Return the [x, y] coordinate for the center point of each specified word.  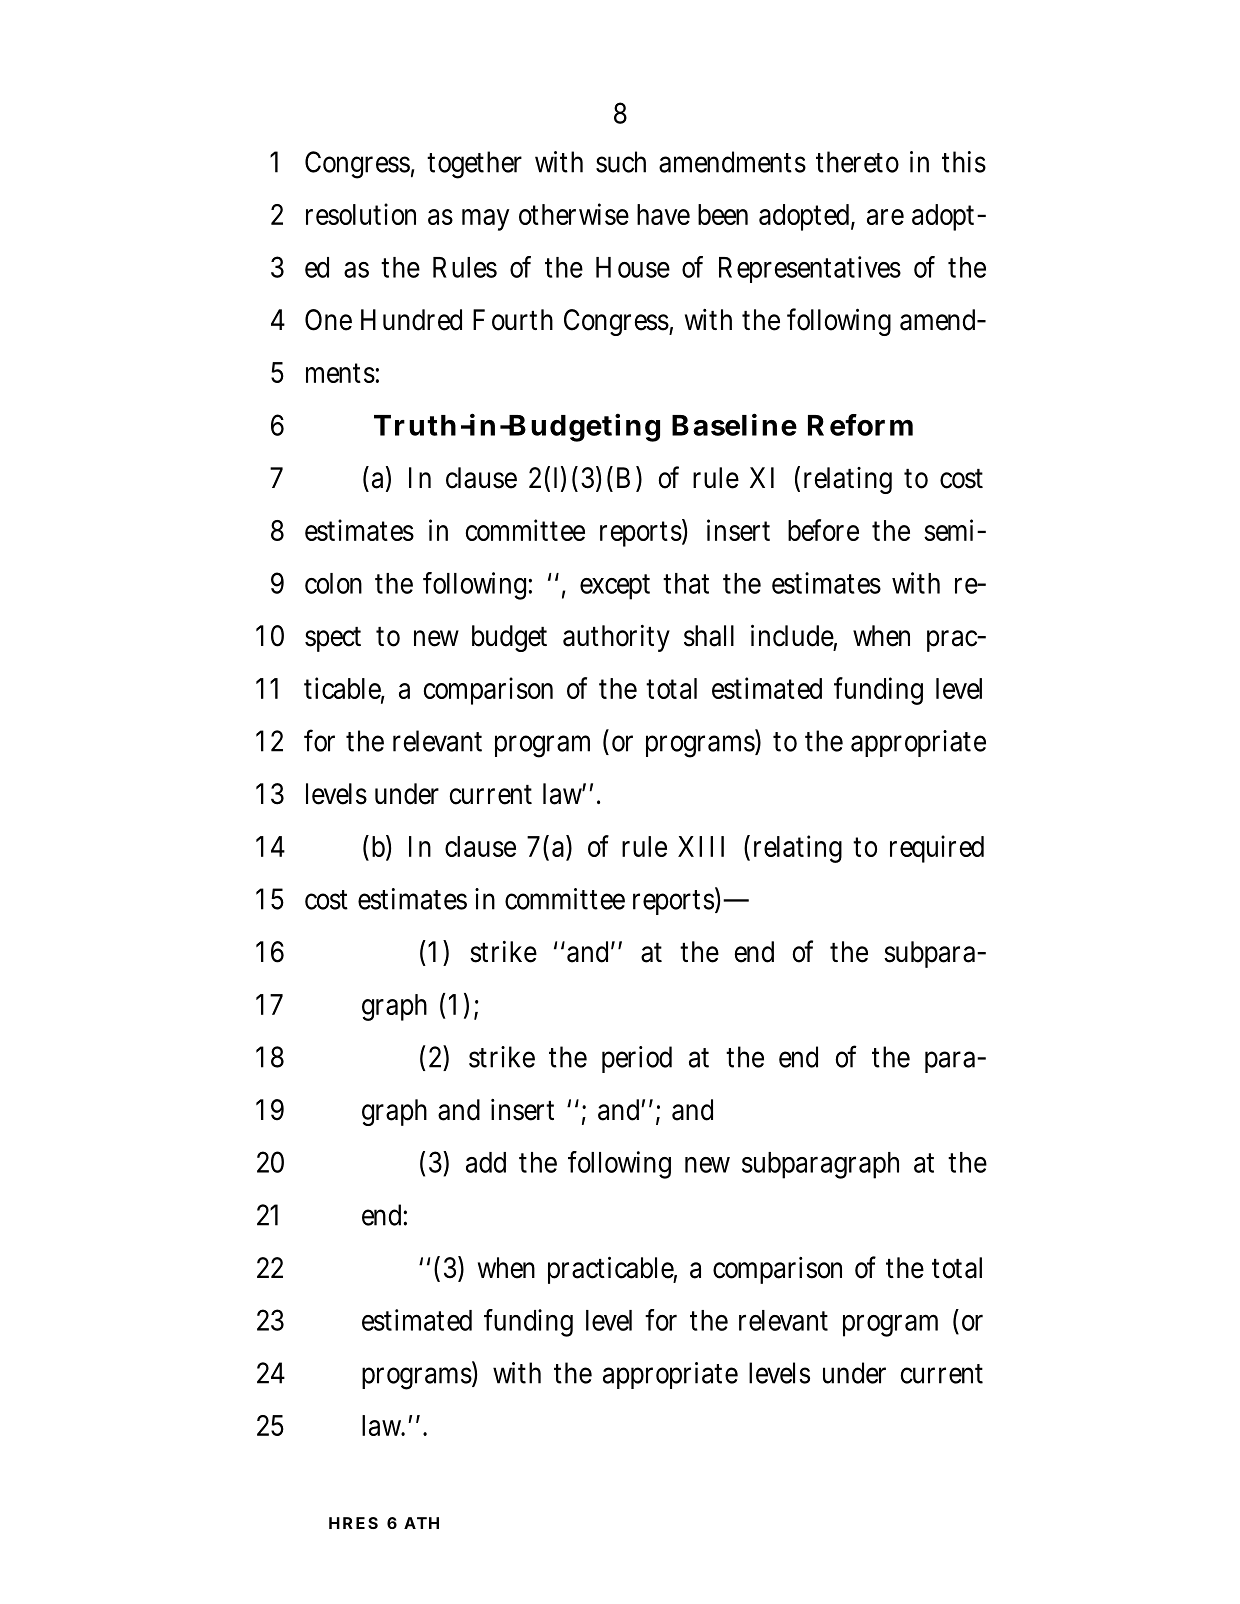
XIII [701, 846]
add [486, 1162]
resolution [361, 214]
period [637, 1059]
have [663, 214]
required [937, 849]
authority [616, 638]
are [885, 217]
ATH [421, 1523]
